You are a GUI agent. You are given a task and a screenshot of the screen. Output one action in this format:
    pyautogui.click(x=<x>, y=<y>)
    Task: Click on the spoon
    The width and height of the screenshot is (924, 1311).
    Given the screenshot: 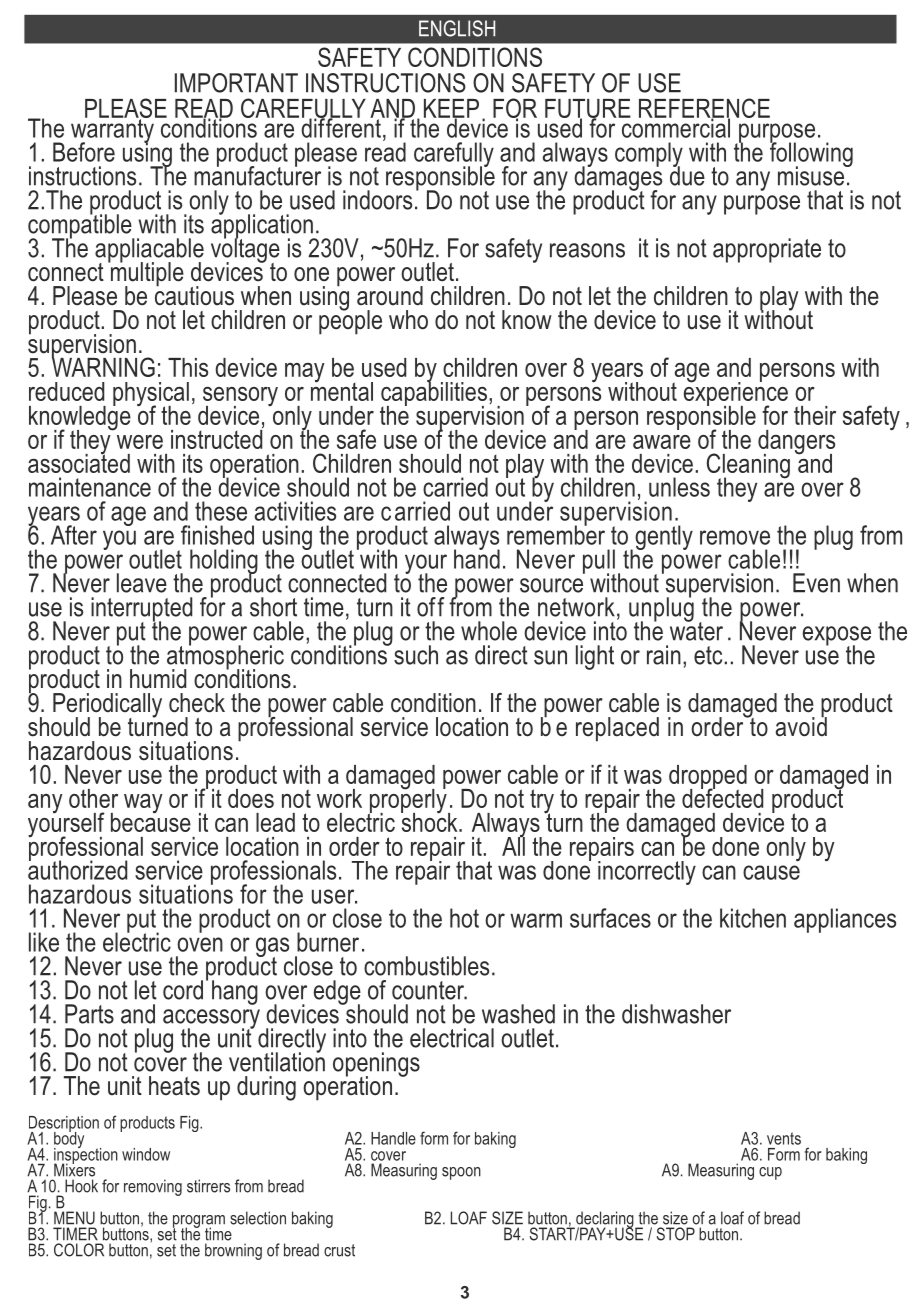 What is the action you would take?
    pyautogui.click(x=461, y=1173)
